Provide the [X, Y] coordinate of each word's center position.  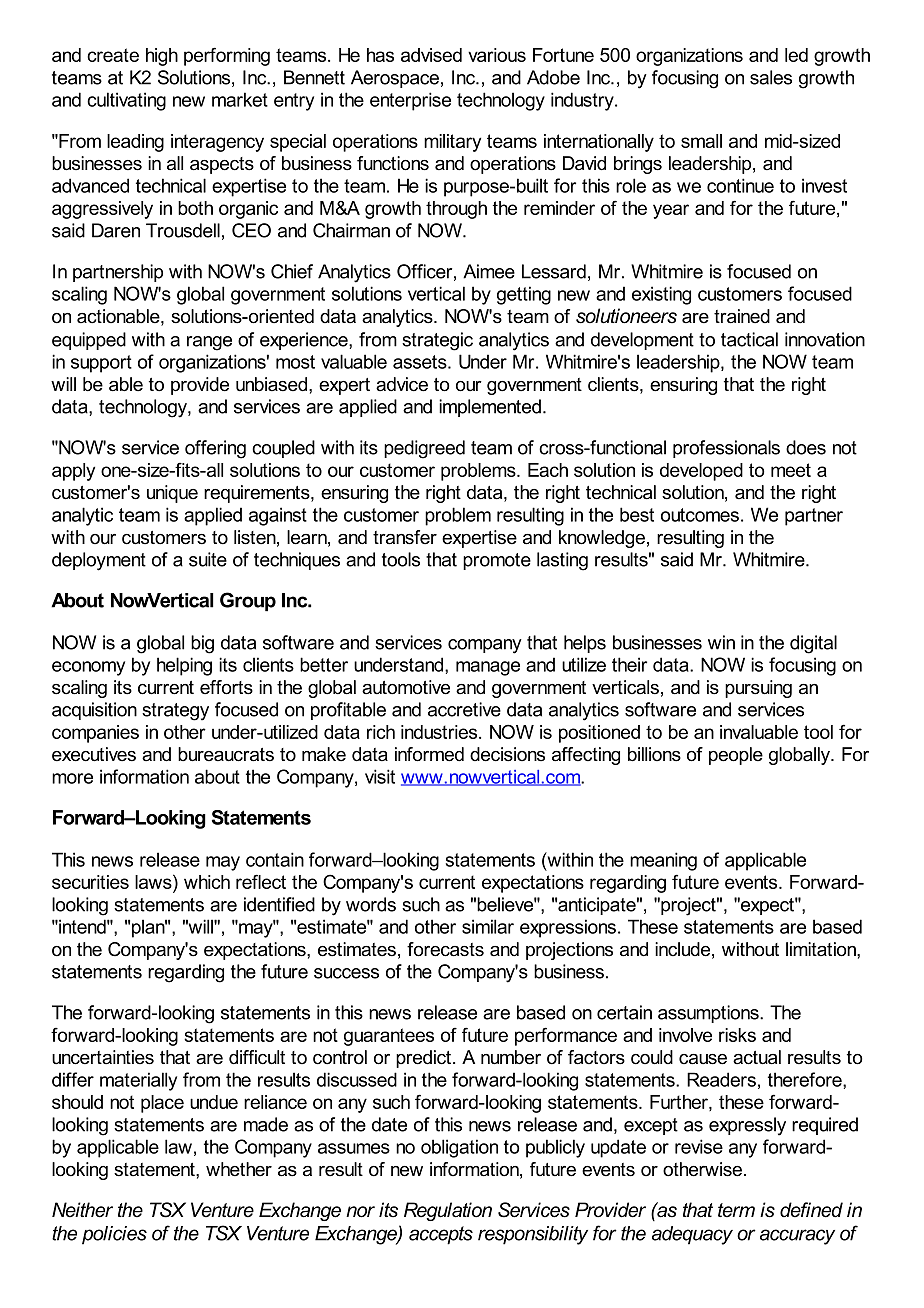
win [721, 642]
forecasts [445, 949]
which [207, 882]
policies [114, 1235]
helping [184, 666]
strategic [437, 341]
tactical [749, 339]
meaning [663, 861]
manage [488, 668]
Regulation [448, 1211]
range [209, 343]
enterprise [410, 101]
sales [771, 77]
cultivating [126, 101]
